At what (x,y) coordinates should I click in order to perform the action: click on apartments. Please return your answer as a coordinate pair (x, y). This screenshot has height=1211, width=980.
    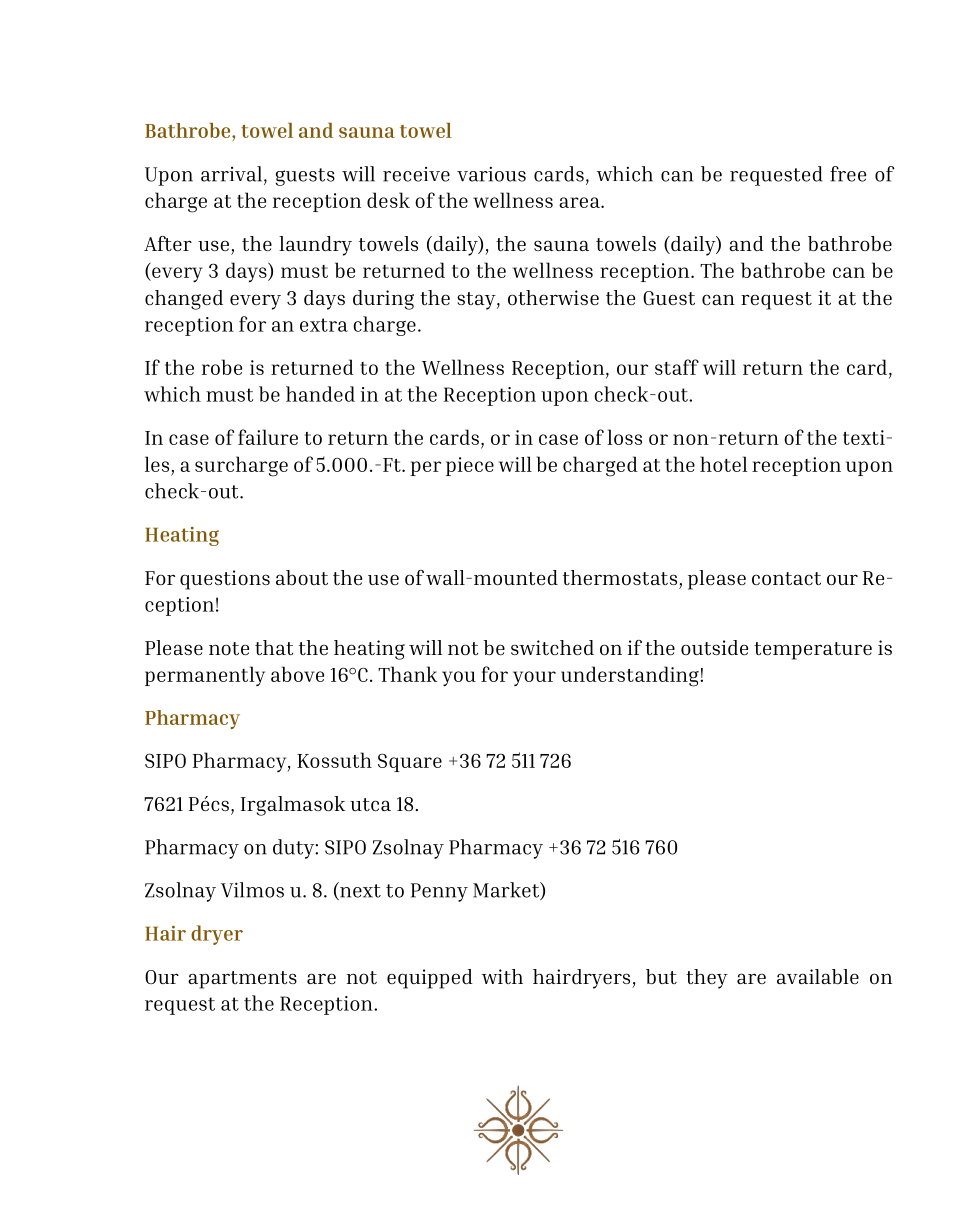
    Looking at the image, I should click on (242, 980).
